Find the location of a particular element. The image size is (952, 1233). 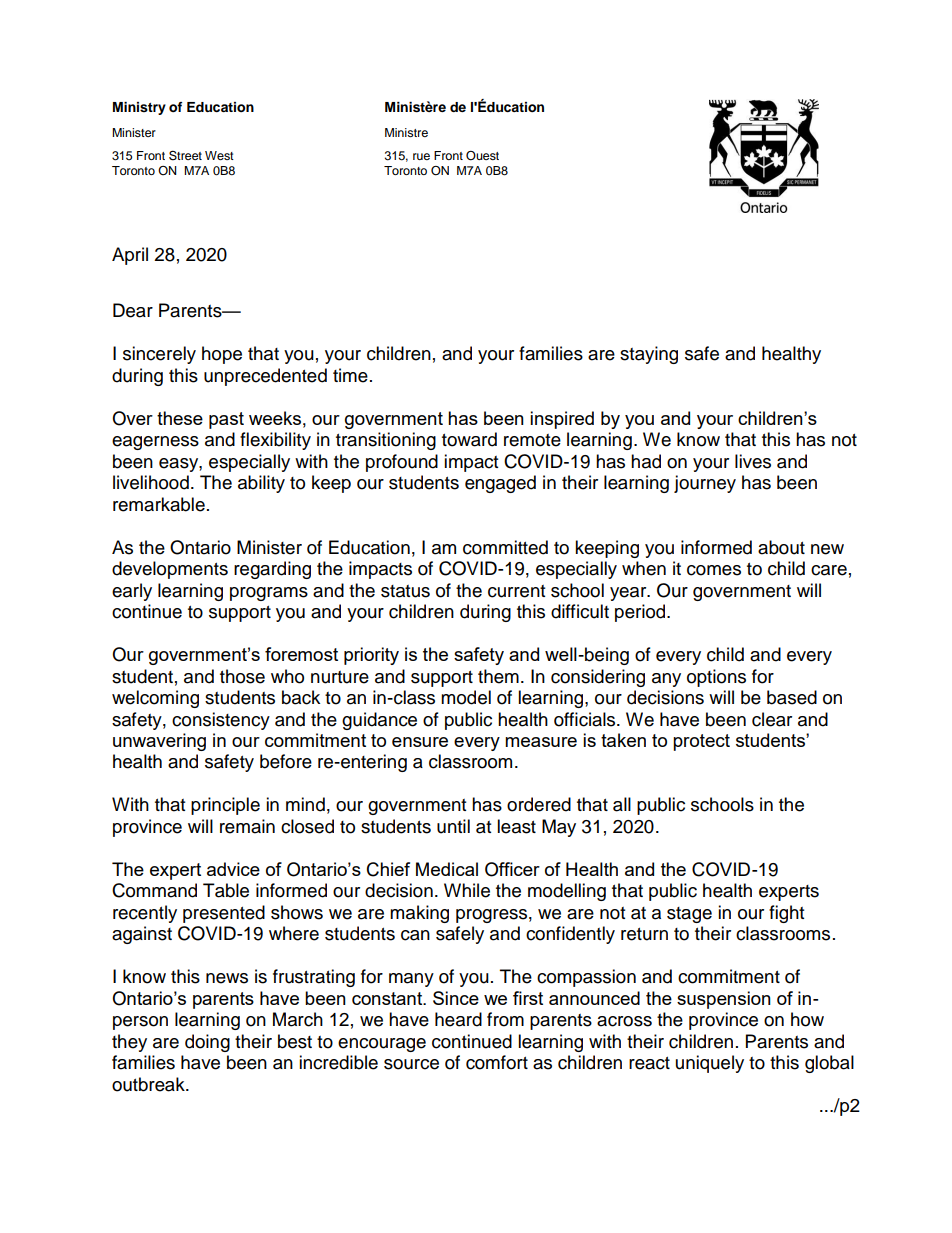

ability is located at coordinates (261, 484).
